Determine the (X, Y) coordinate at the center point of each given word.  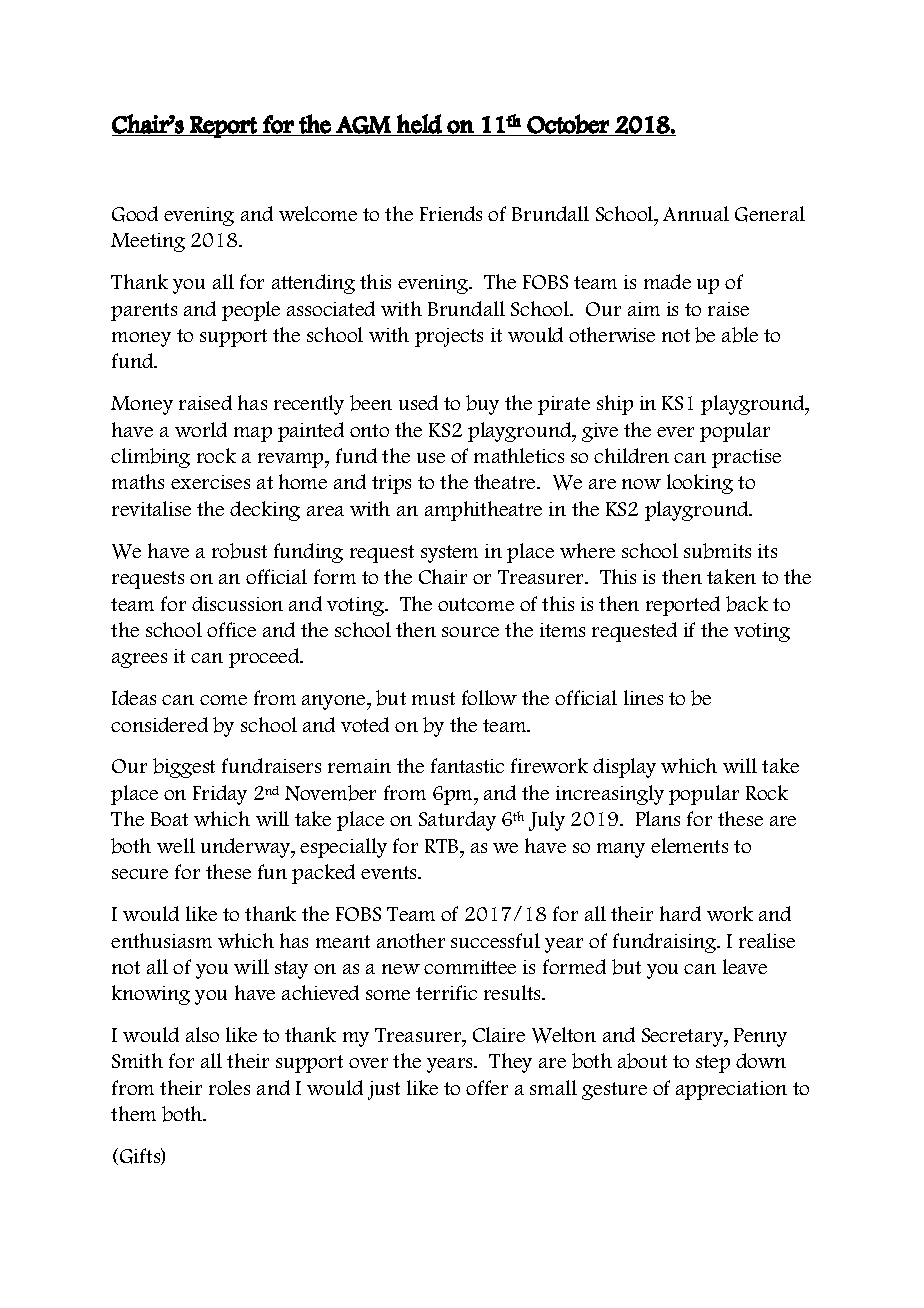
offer (487, 1087)
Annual (696, 213)
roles (229, 1087)
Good (135, 214)
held (419, 124)
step (713, 1064)
